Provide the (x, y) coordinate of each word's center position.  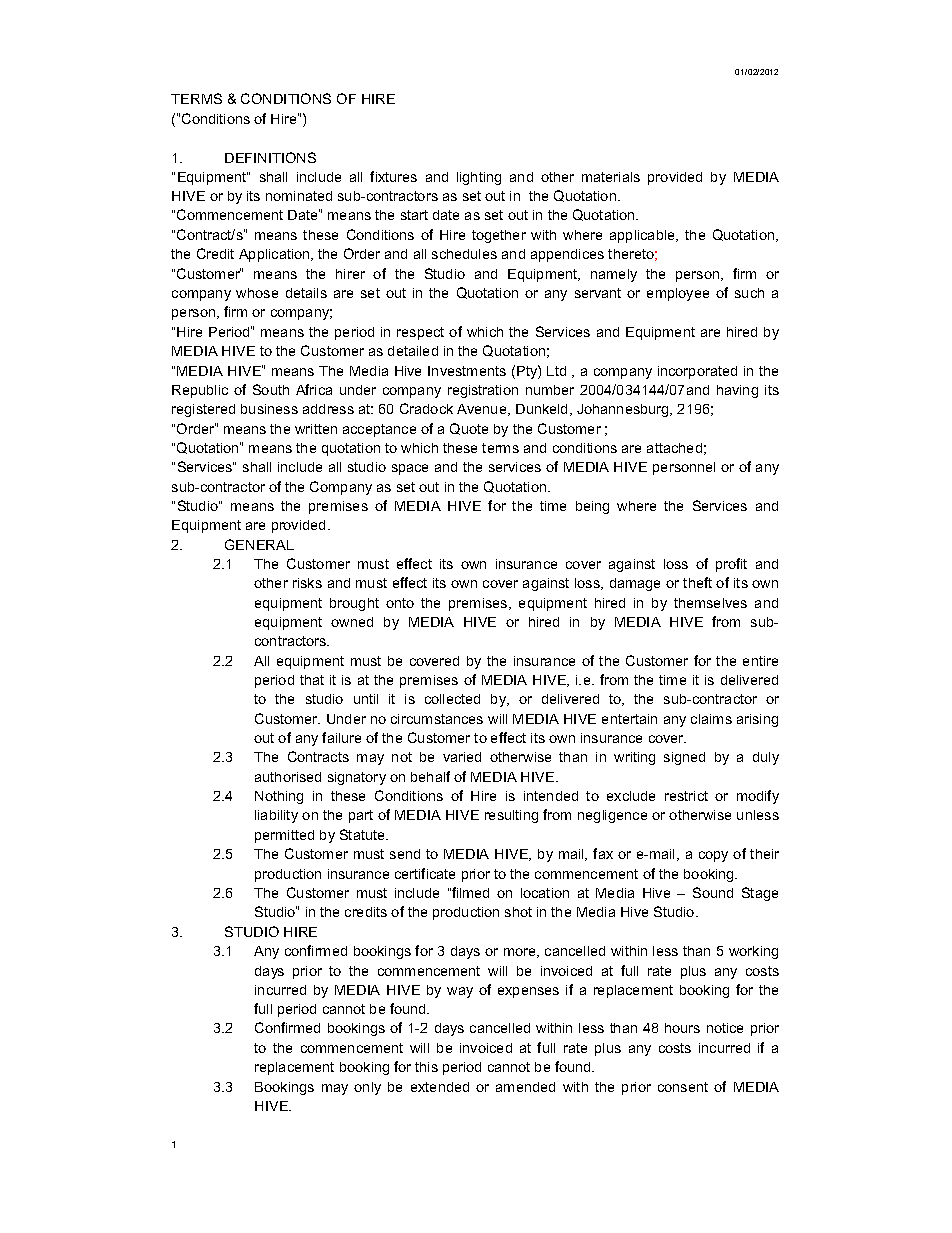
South (271, 389)
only (367, 1088)
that (312, 680)
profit (731, 565)
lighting (479, 178)
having (737, 391)
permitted (284, 836)
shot (518, 912)
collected (452, 699)
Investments (467, 371)
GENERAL (259, 544)
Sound (713, 892)
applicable (643, 236)
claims (711, 719)
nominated (299, 196)
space (410, 469)
